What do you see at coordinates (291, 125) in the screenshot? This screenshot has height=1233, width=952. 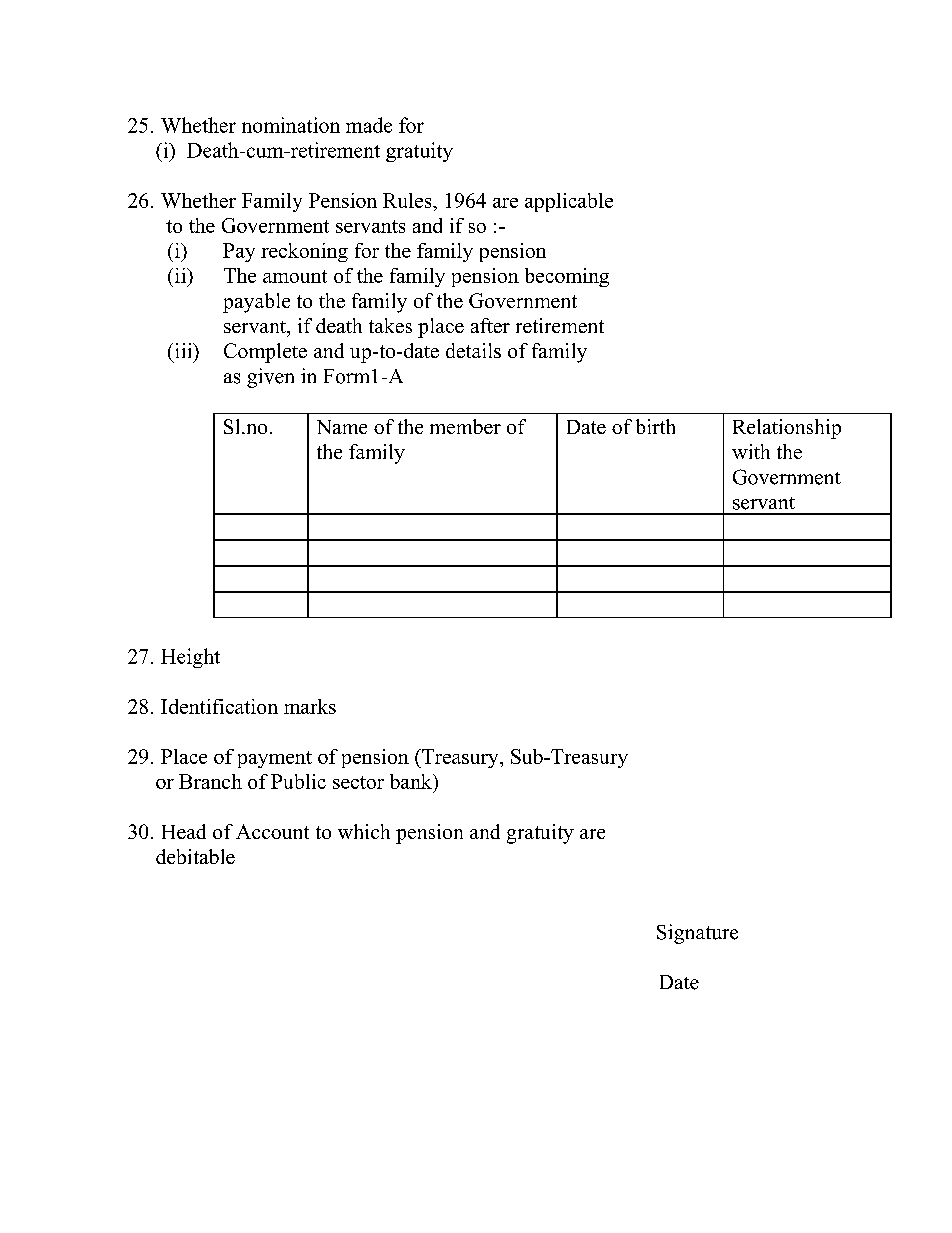 I see `nomination` at bounding box center [291, 125].
